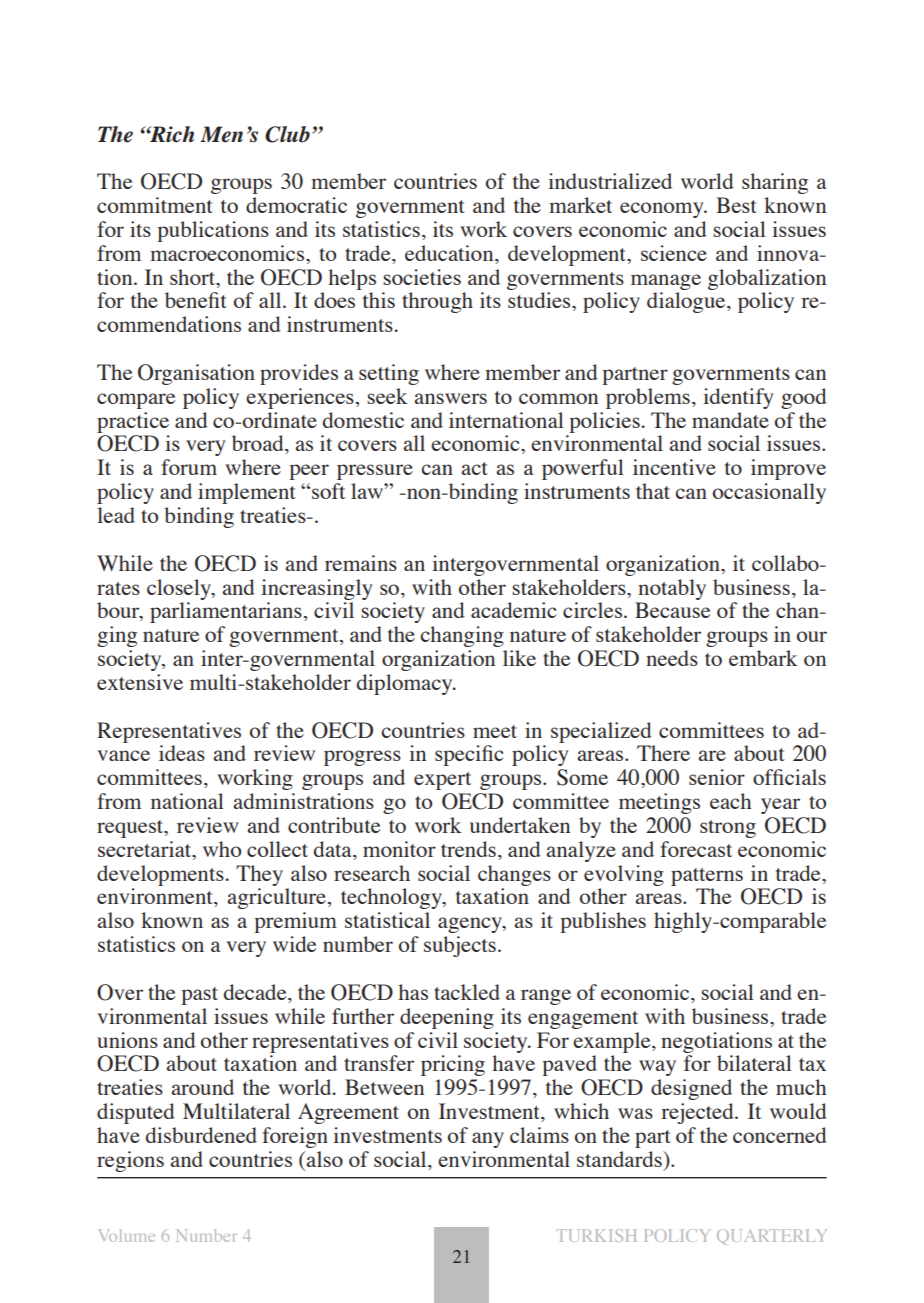 The image size is (924, 1303). What do you see at coordinates (580, 205) in the image?
I see `market` at bounding box center [580, 205].
